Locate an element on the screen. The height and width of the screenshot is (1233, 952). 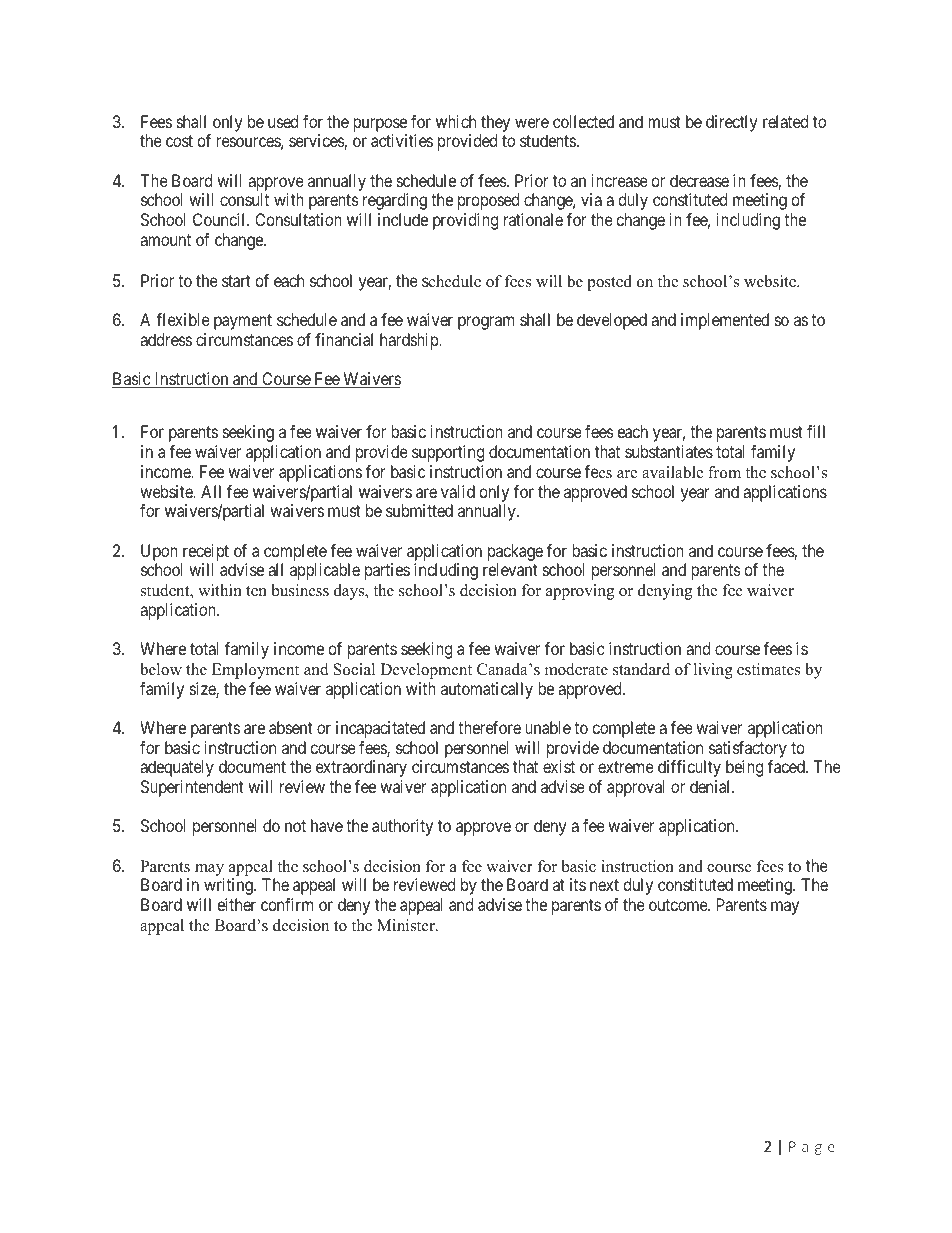
from is located at coordinates (724, 472).
